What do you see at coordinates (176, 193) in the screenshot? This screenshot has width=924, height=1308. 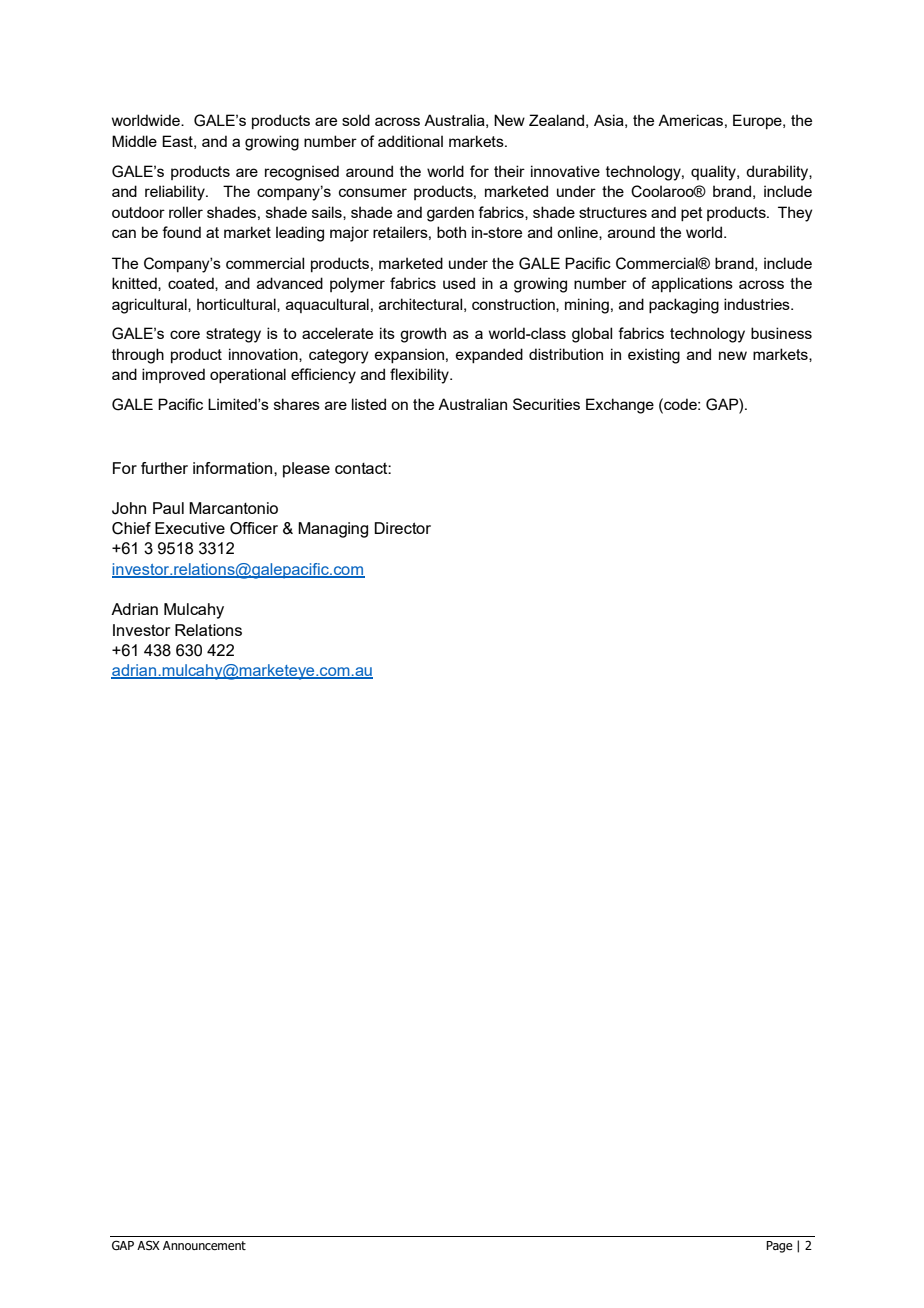 I see `reliability` at bounding box center [176, 193].
